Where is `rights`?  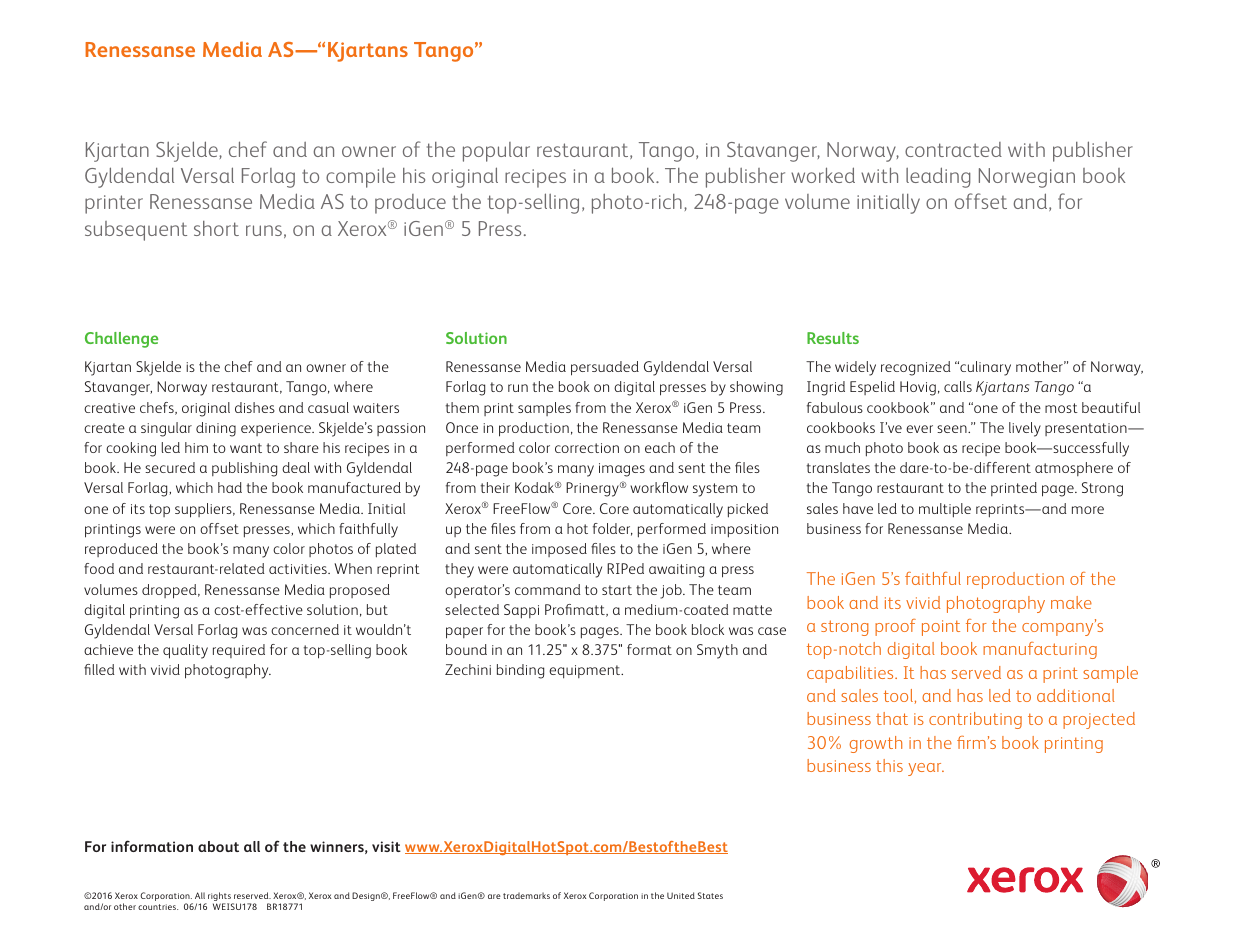
rights is located at coordinates (219, 898).
